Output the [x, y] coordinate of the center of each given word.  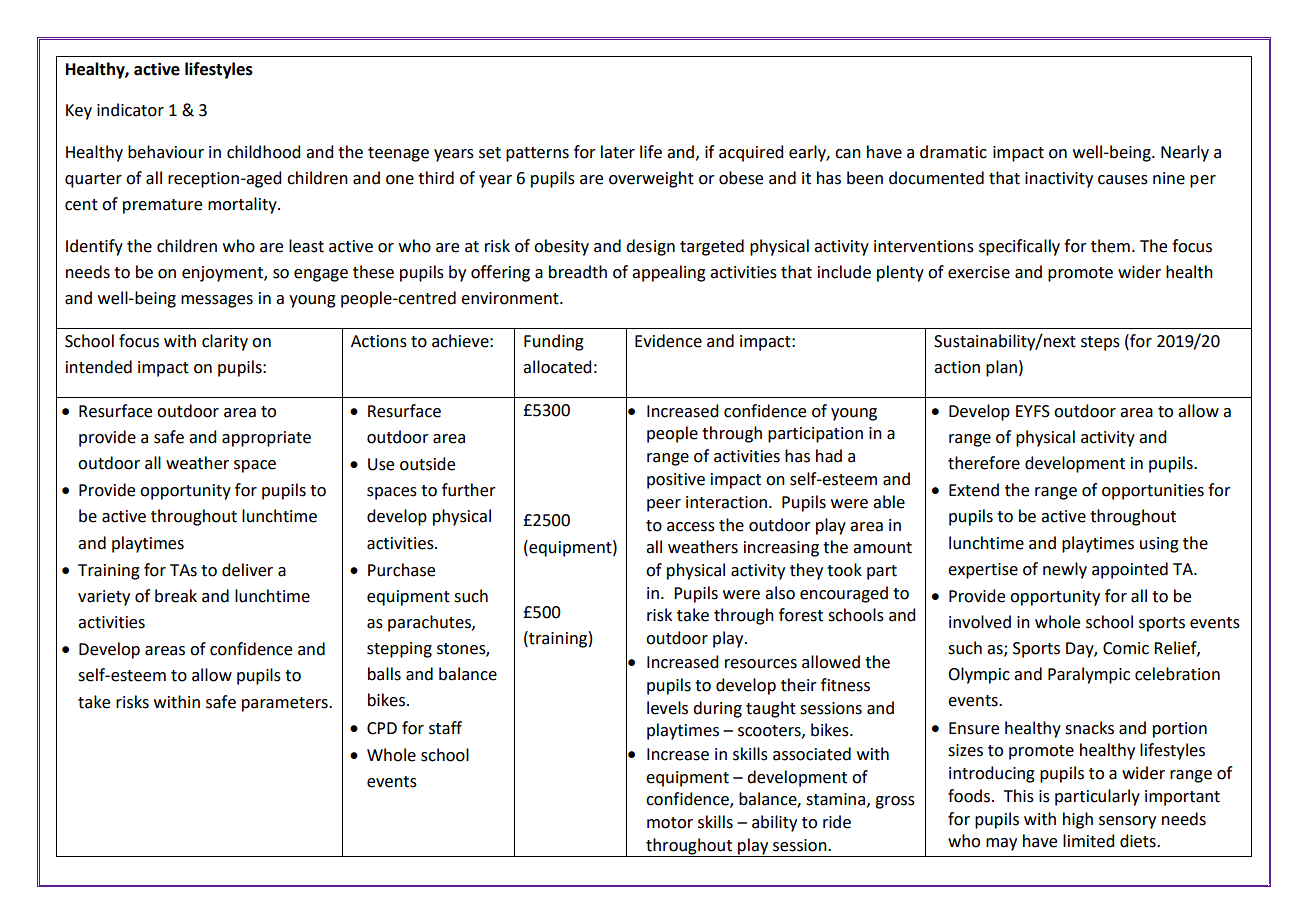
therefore [984, 463]
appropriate [266, 439]
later [618, 152]
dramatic [953, 152]
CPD [382, 728]
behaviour [166, 152]
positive [676, 481]
